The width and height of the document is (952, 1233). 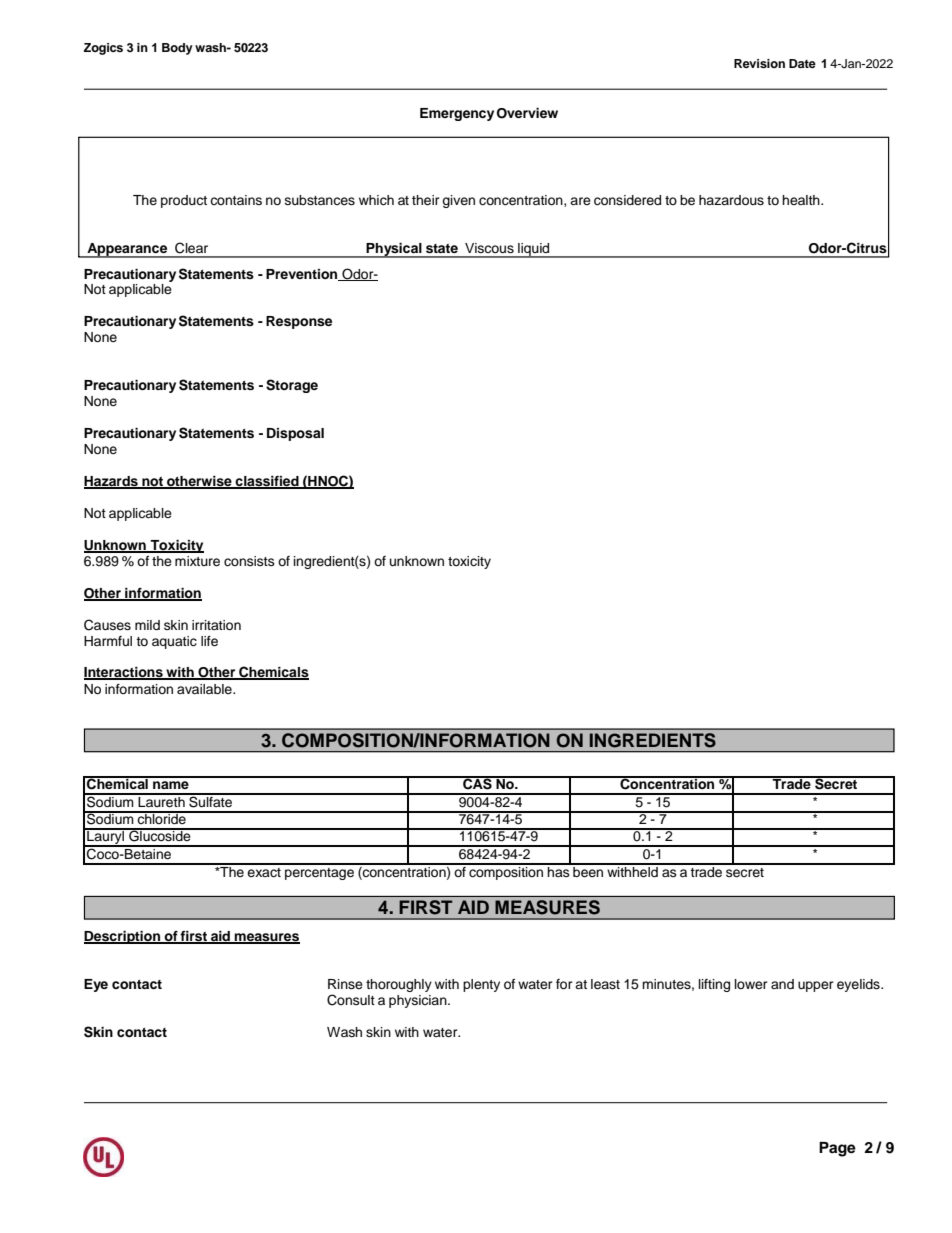 I want to click on name, so click(x=171, y=785).
